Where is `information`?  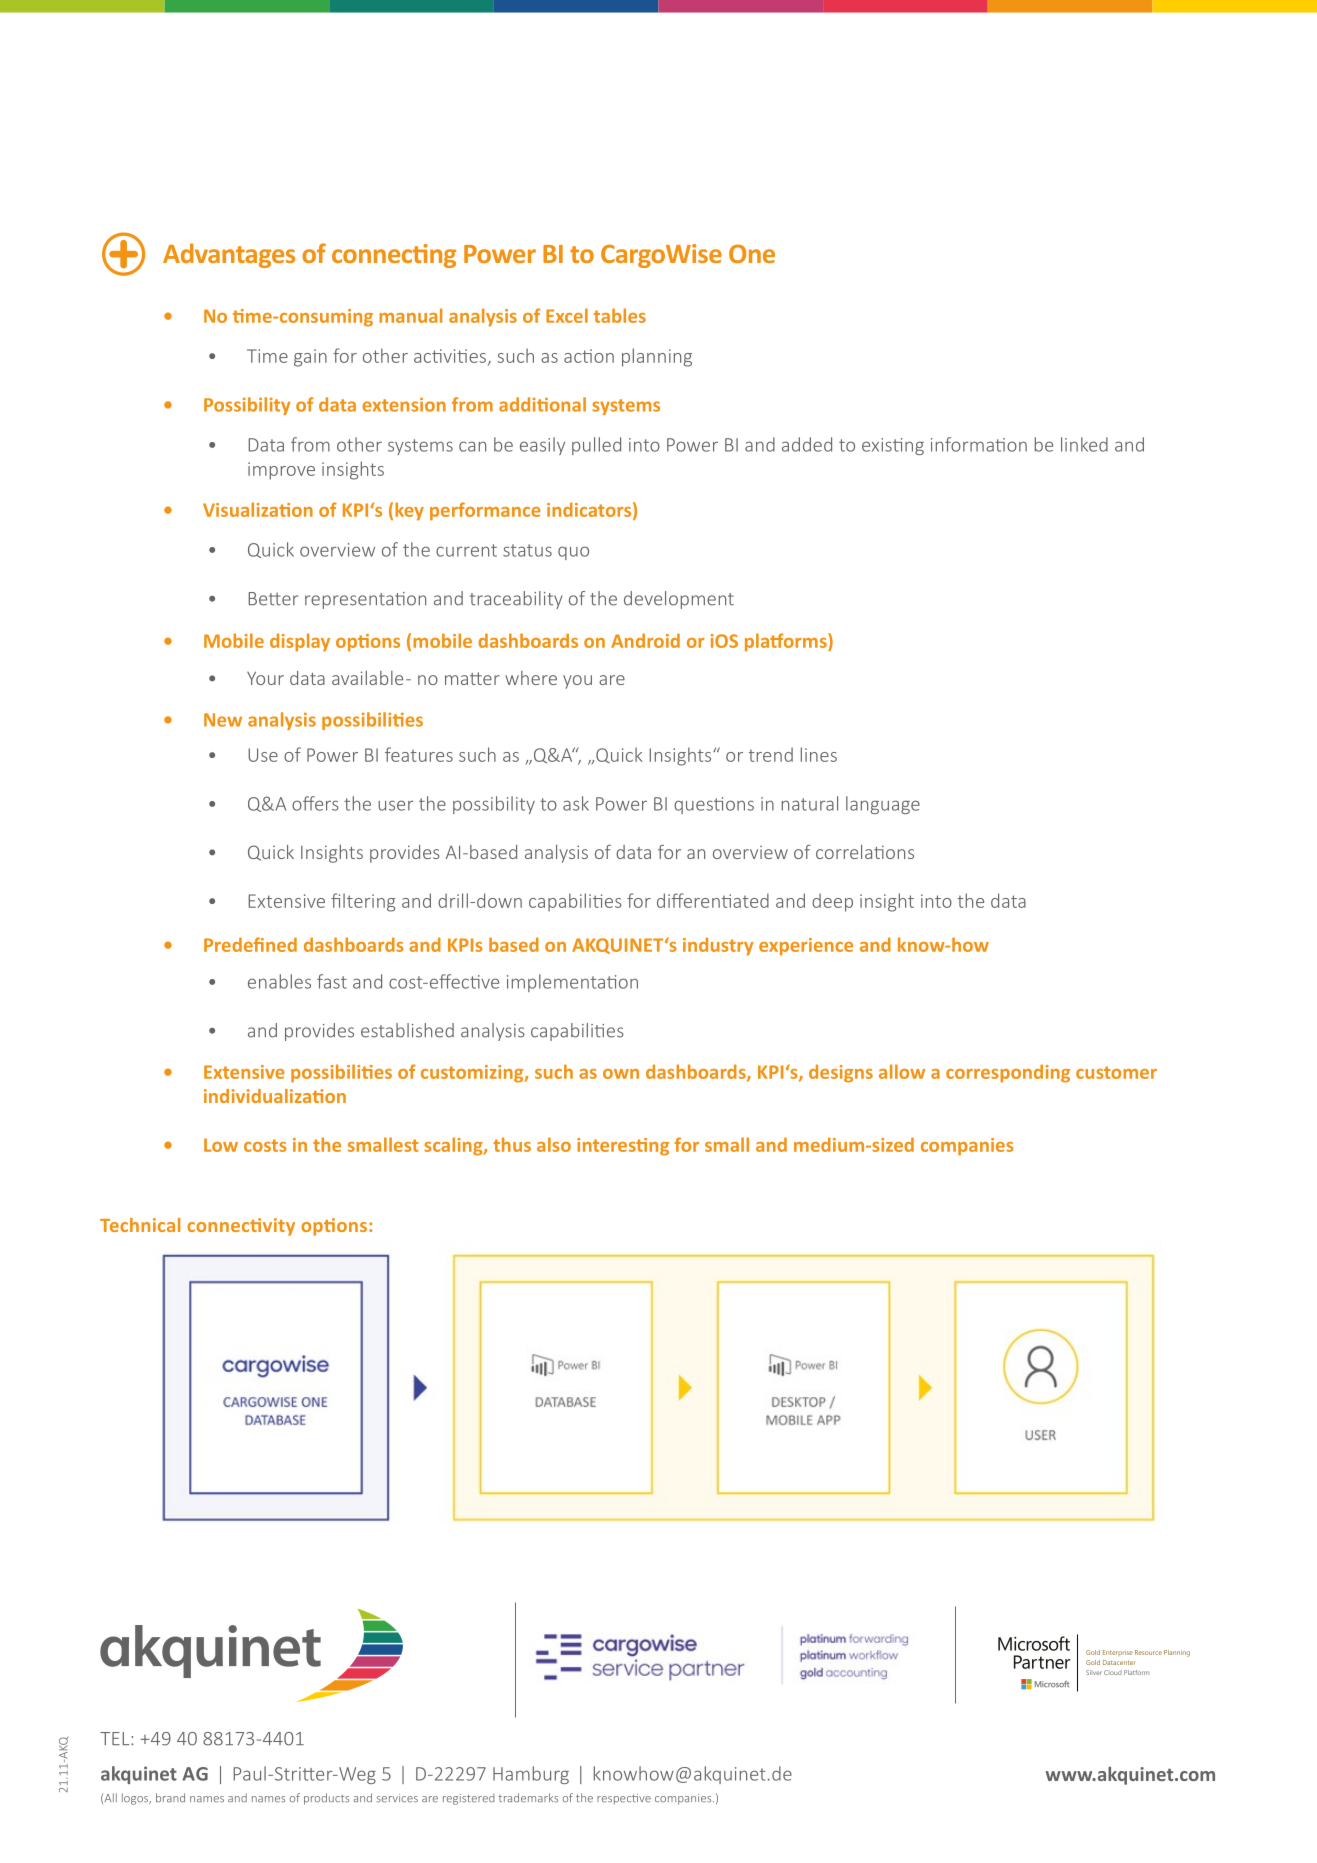 information is located at coordinates (979, 444).
